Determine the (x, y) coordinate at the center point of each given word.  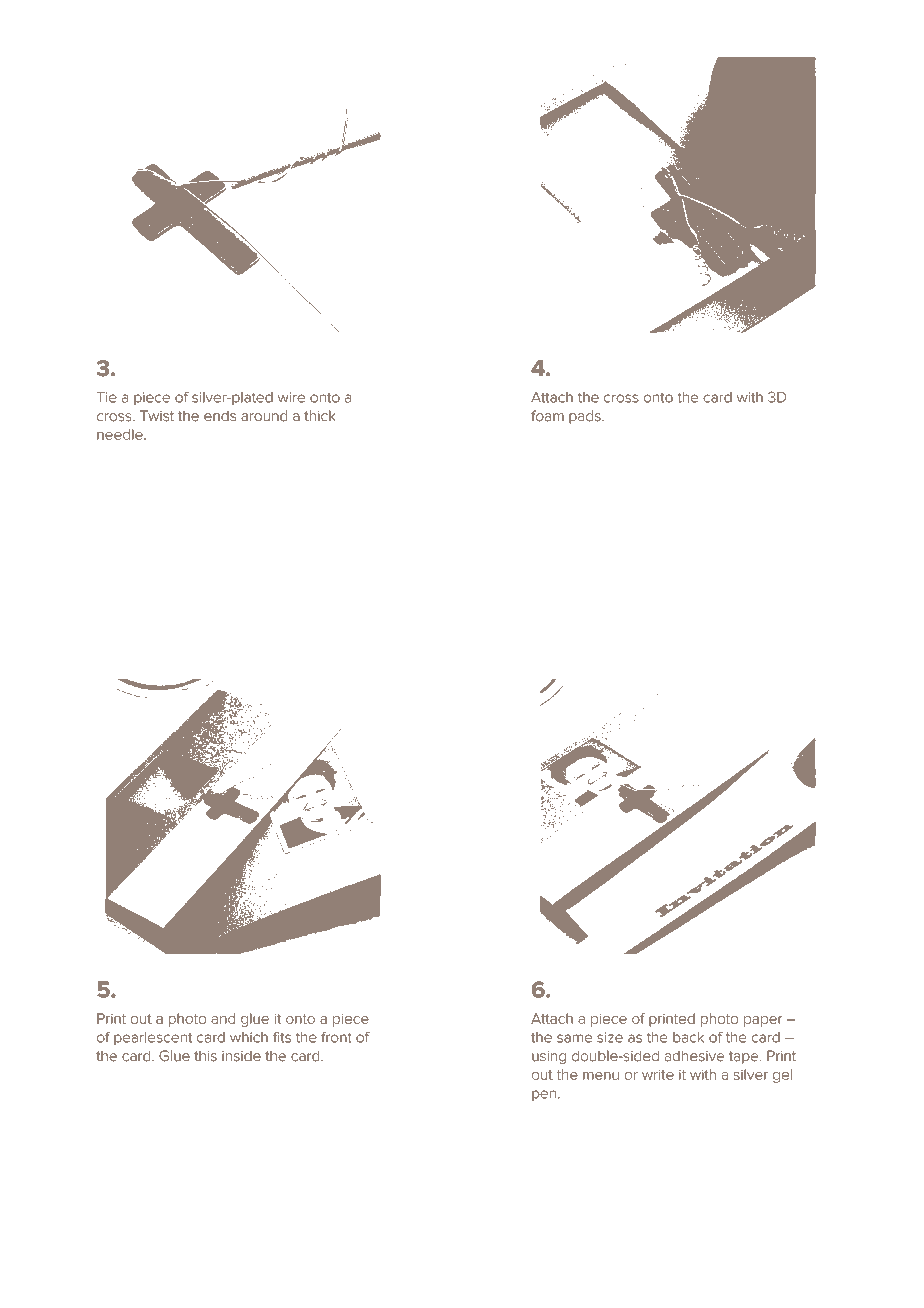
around (264, 416)
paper (763, 1021)
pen (544, 1095)
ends (220, 416)
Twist (157, 416)
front (336, 1037)
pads (586, 417)
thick (319, 415)
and (223, 1018)
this (205, 1056)
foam (547, 416)
